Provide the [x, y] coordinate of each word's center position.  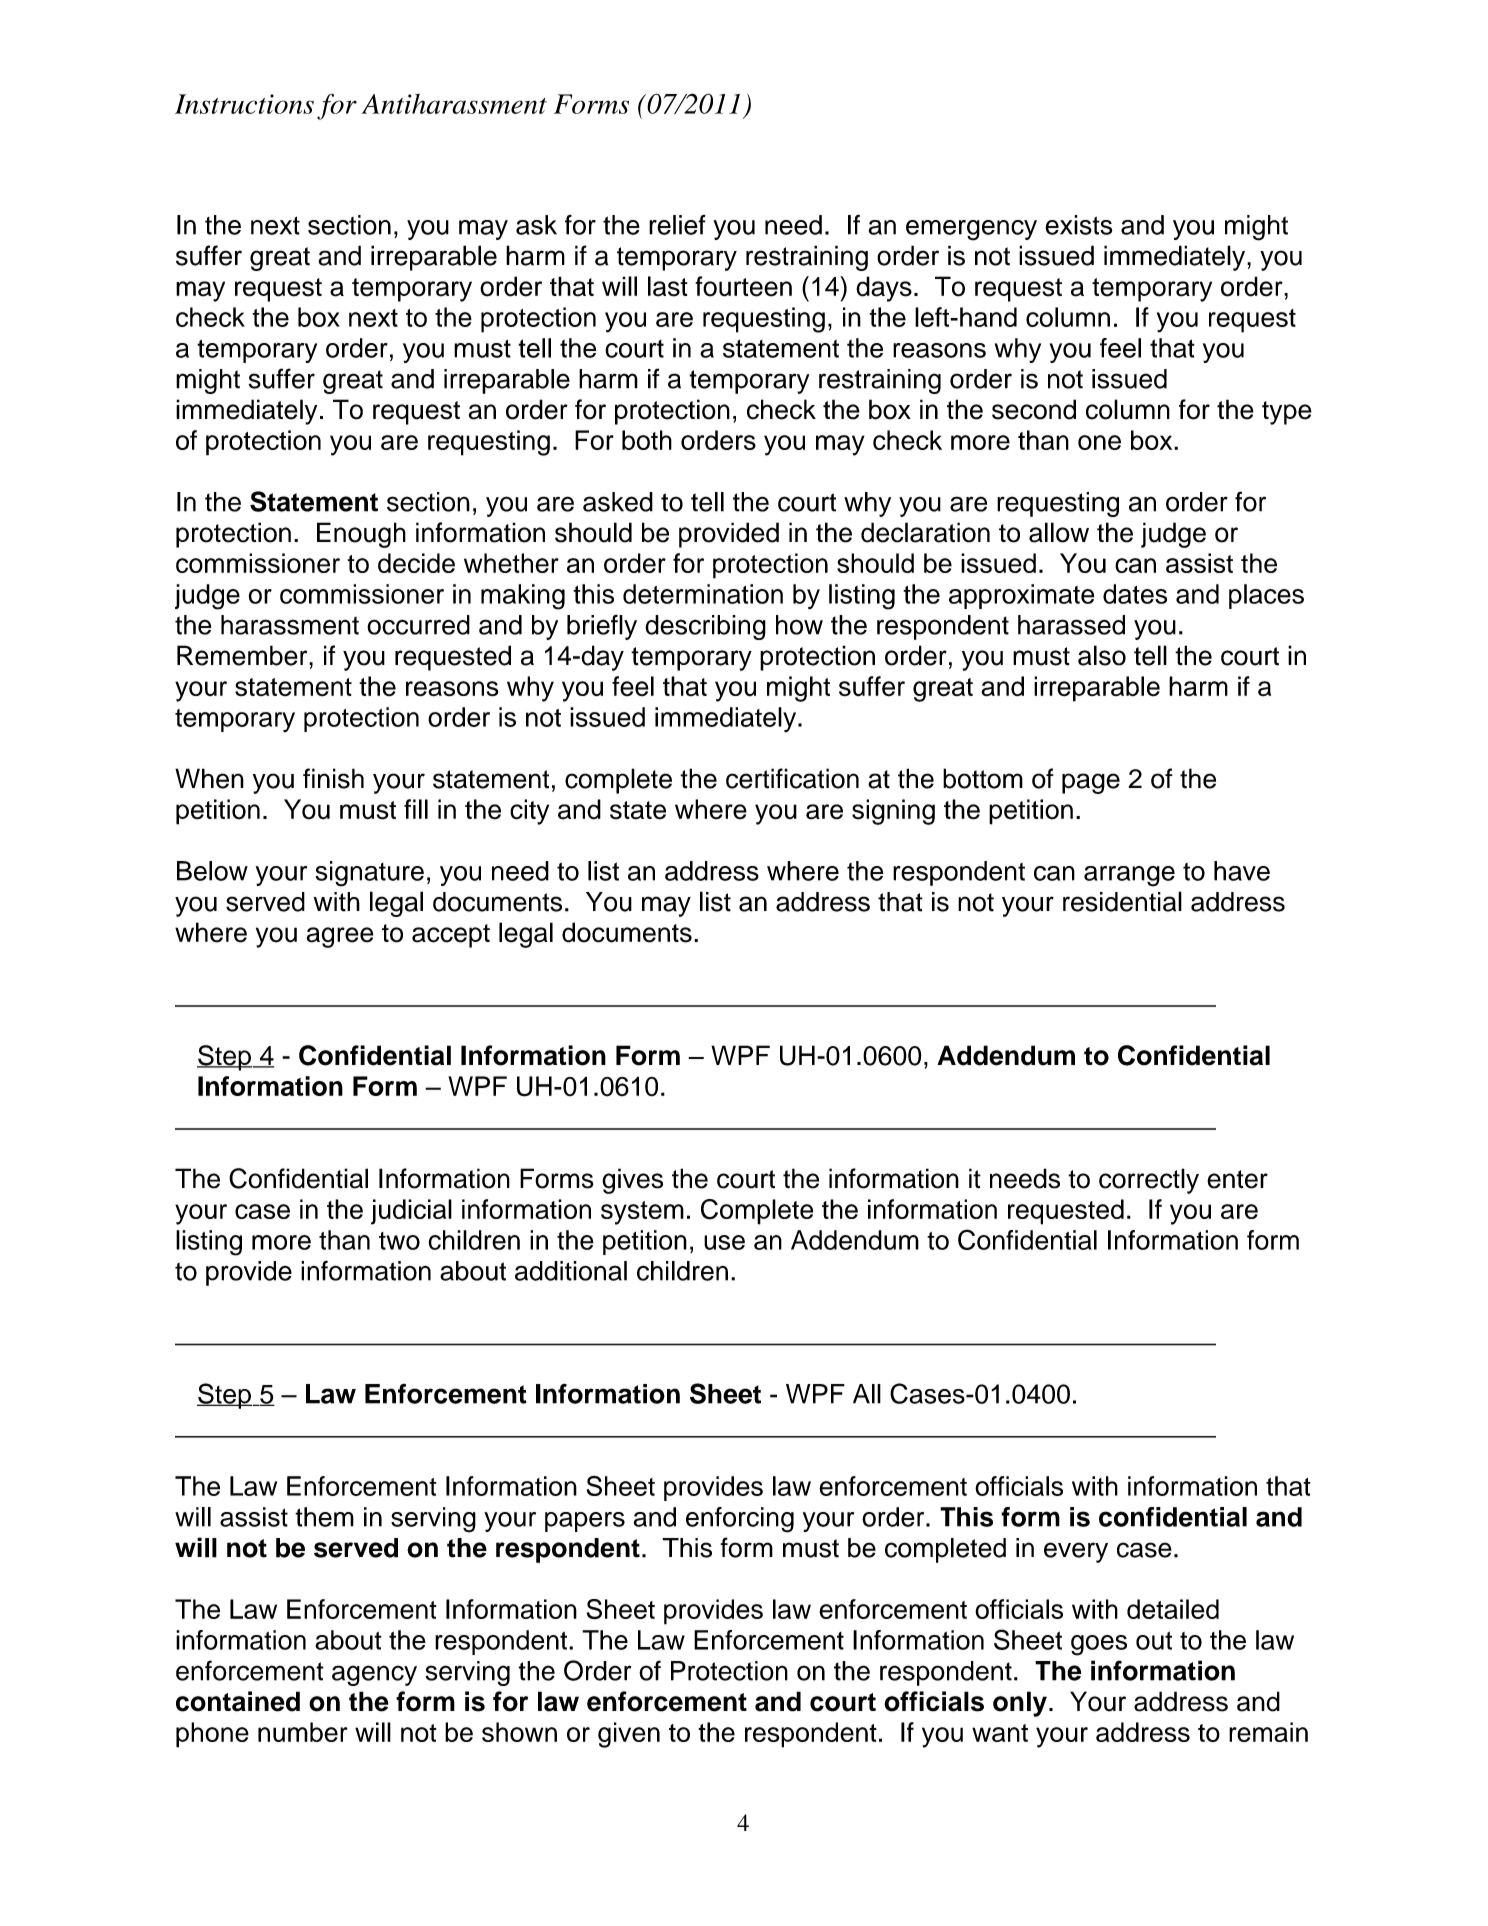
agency [374, 1675]
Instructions [244, 104]
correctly [1149, 1181]
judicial [411, 1212]
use [724, 1242]
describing [705, 627]
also [1102, 655]
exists [1079, 225]
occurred [418, 625]
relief [677, 225]
